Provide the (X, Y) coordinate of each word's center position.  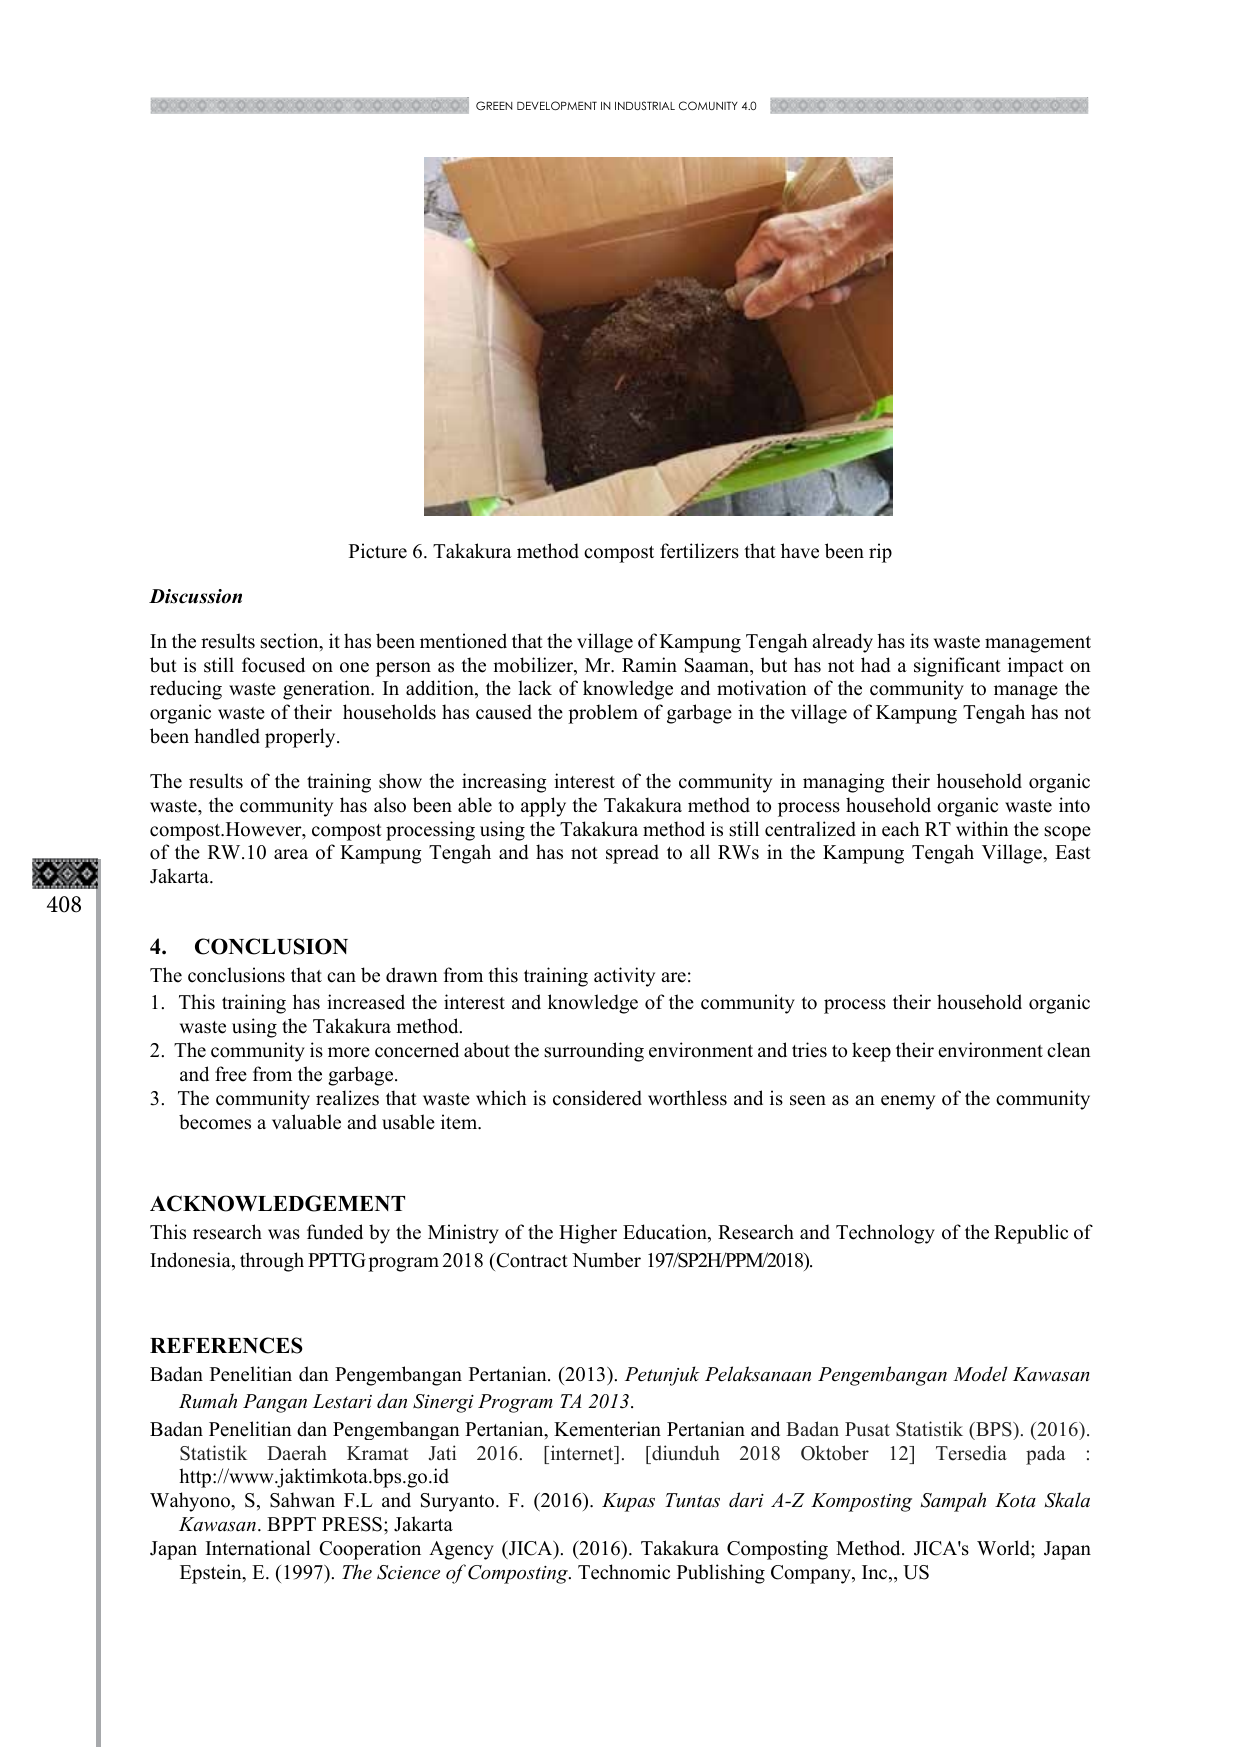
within (982, 828)
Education (666, 1233)
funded (335, 1232)
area (291, 854)
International (258, 1548)
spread (632, 854)
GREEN (494, 105)
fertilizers (699, 551)
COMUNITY (708, 105)
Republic (1031, 1234)
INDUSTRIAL (645, 105)
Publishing (721, 1574)
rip (880, 553)
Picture (378, 551)
